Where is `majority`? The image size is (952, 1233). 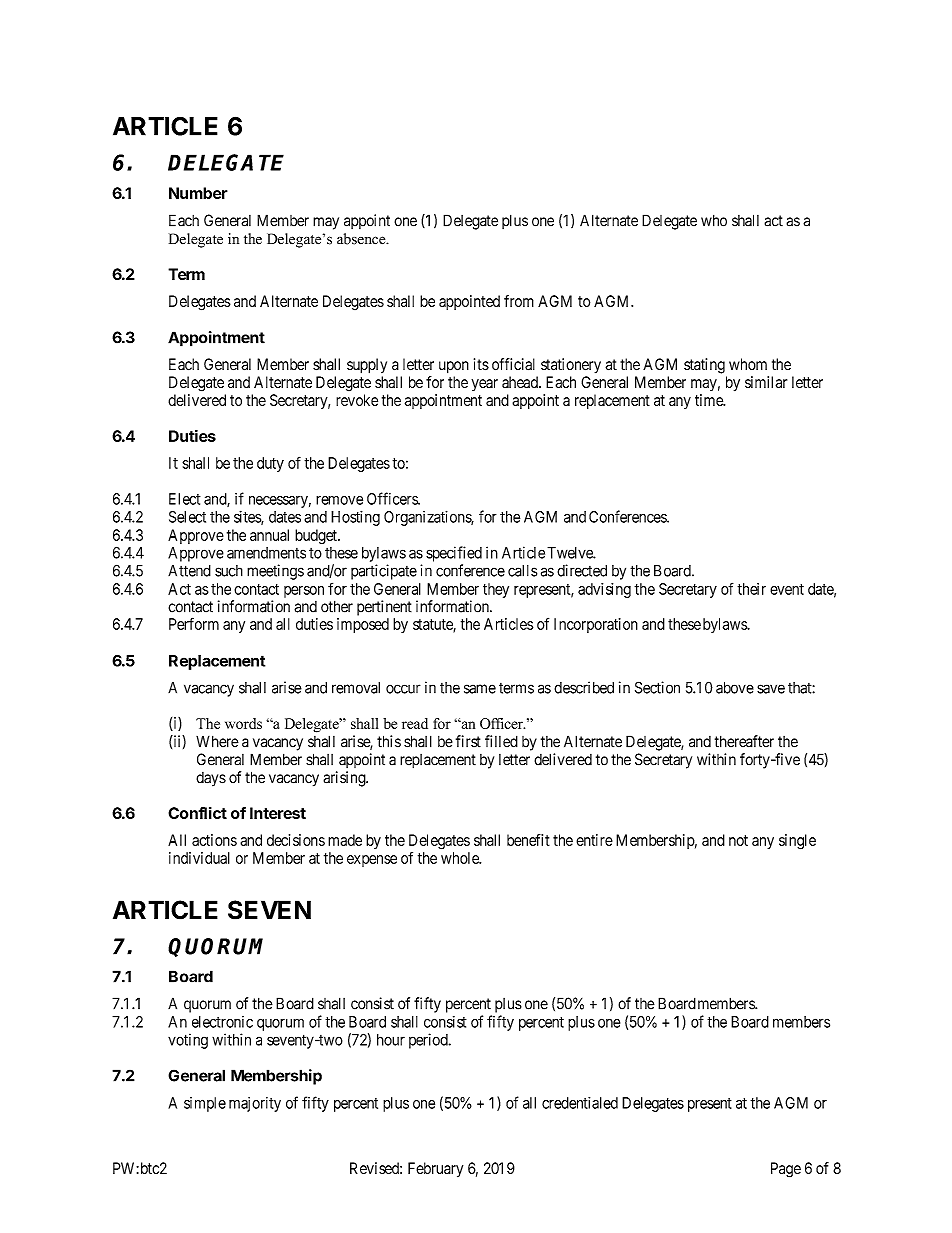
majority is located at coordinates (255, 1104).
